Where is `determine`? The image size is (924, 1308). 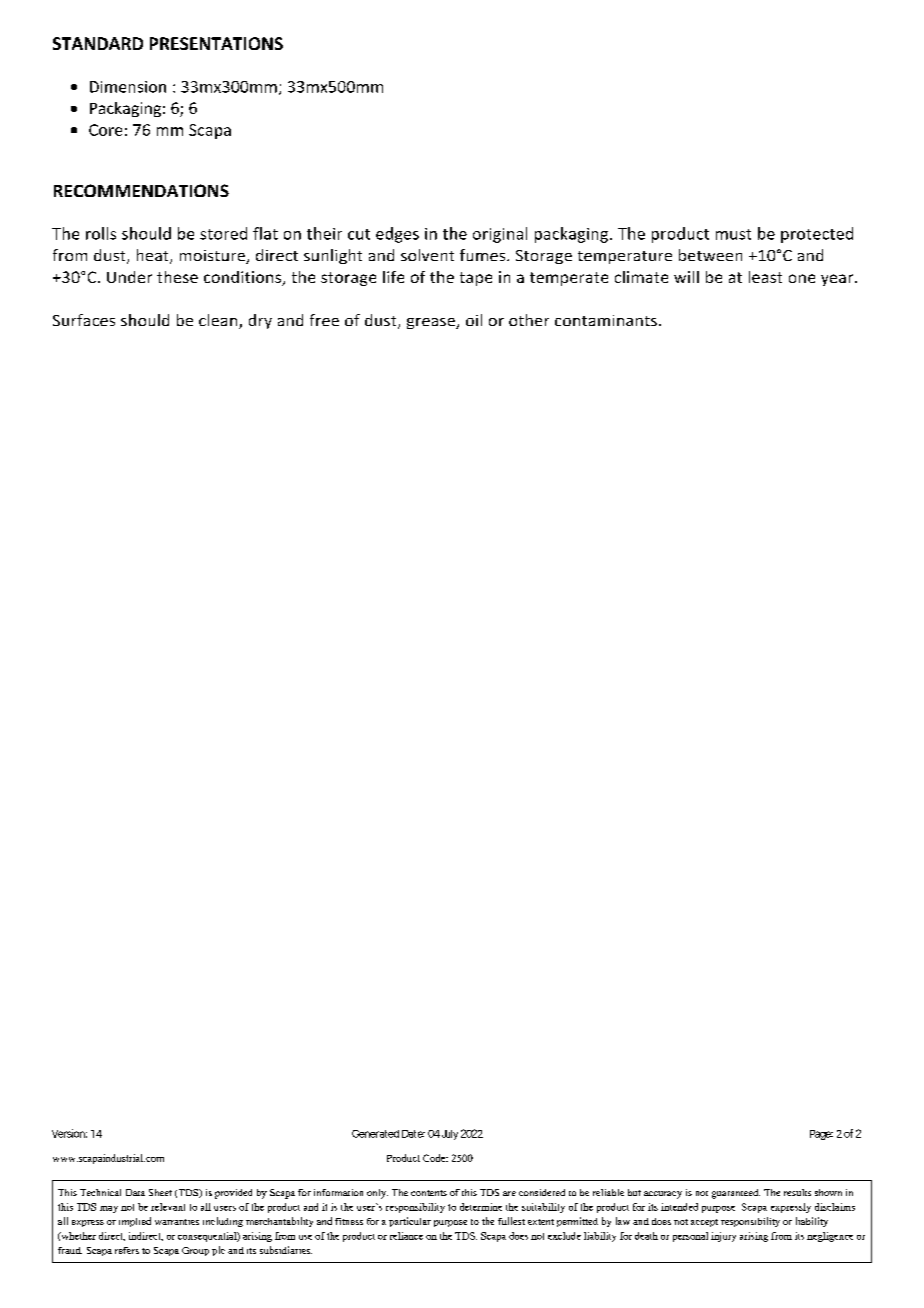
determine is located at coordinates (481, 1207).
